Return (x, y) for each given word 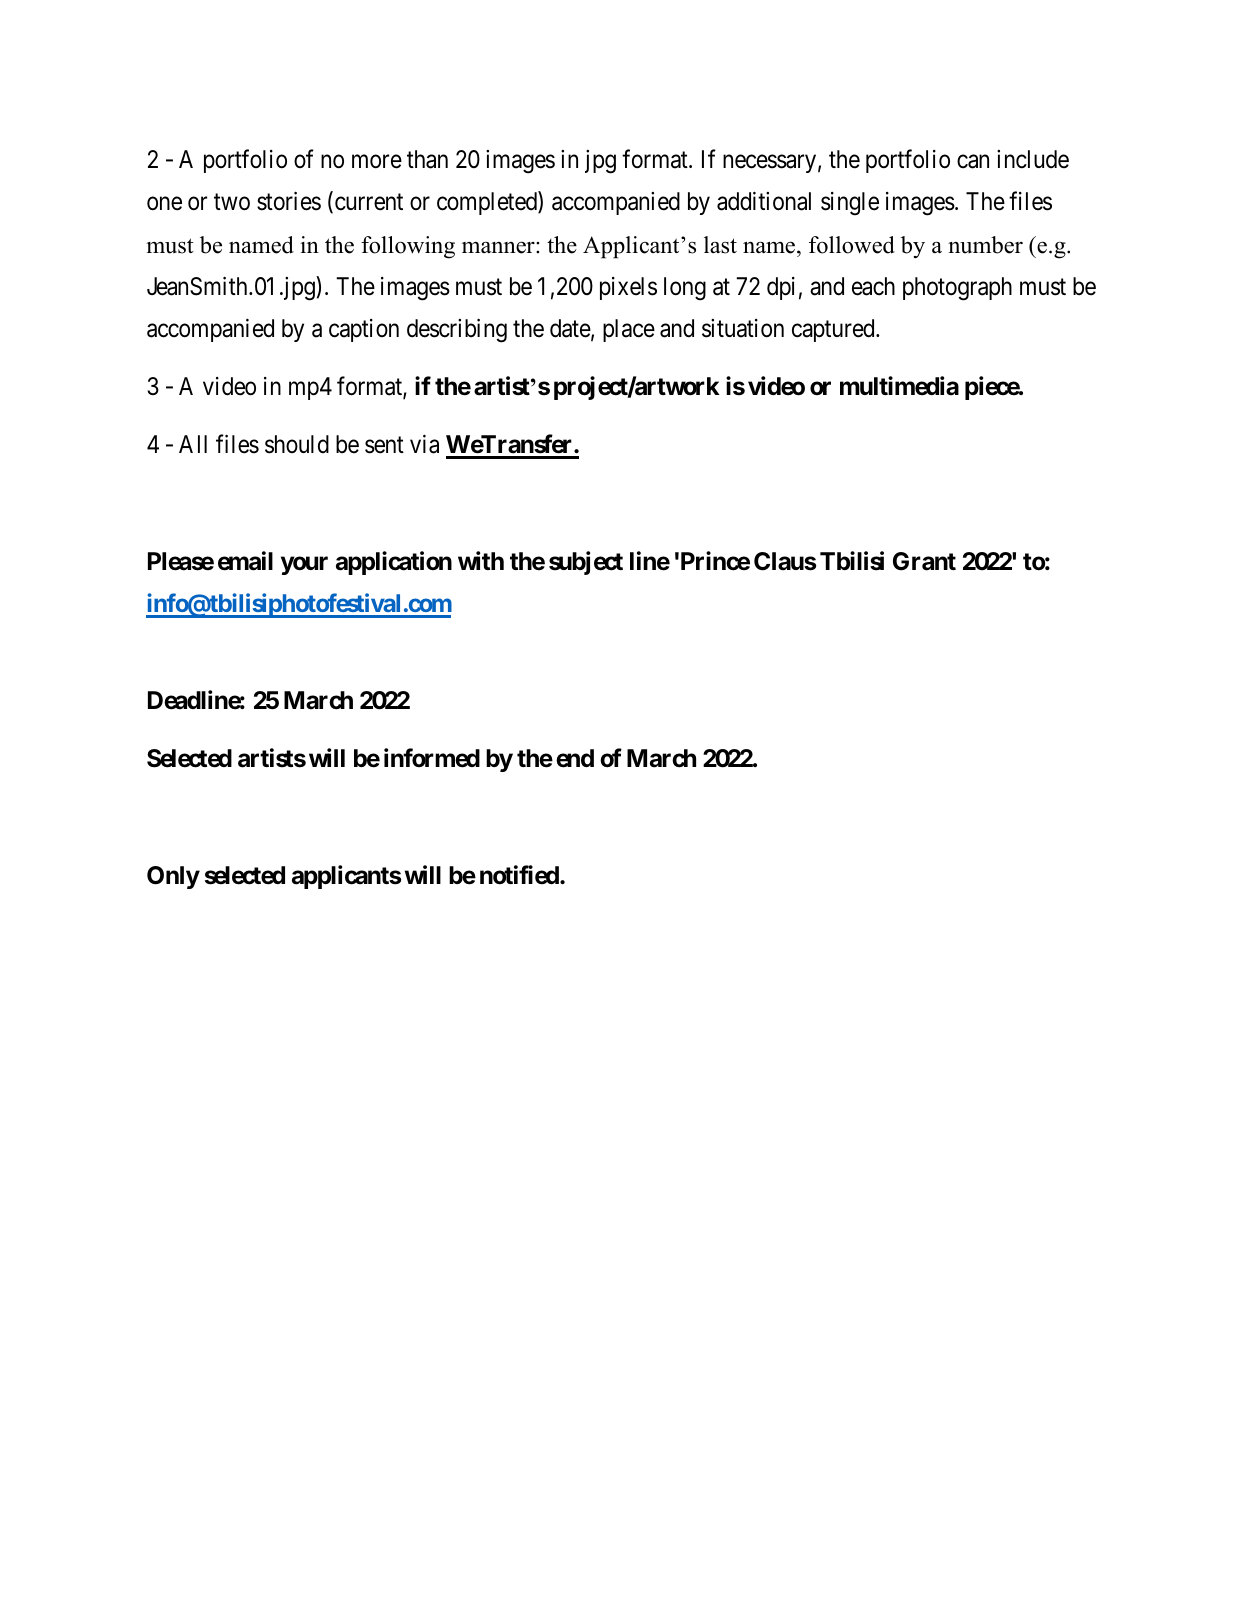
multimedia (899, 386)
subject (586, 563)
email (245, 561)
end (575, 758)
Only (173, 877)
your (304, 566)
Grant (924, 561)
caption (364, 330)
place (629, 330)
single (850, 204)
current (369, 202)
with (481, 560)
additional (764, 201)
